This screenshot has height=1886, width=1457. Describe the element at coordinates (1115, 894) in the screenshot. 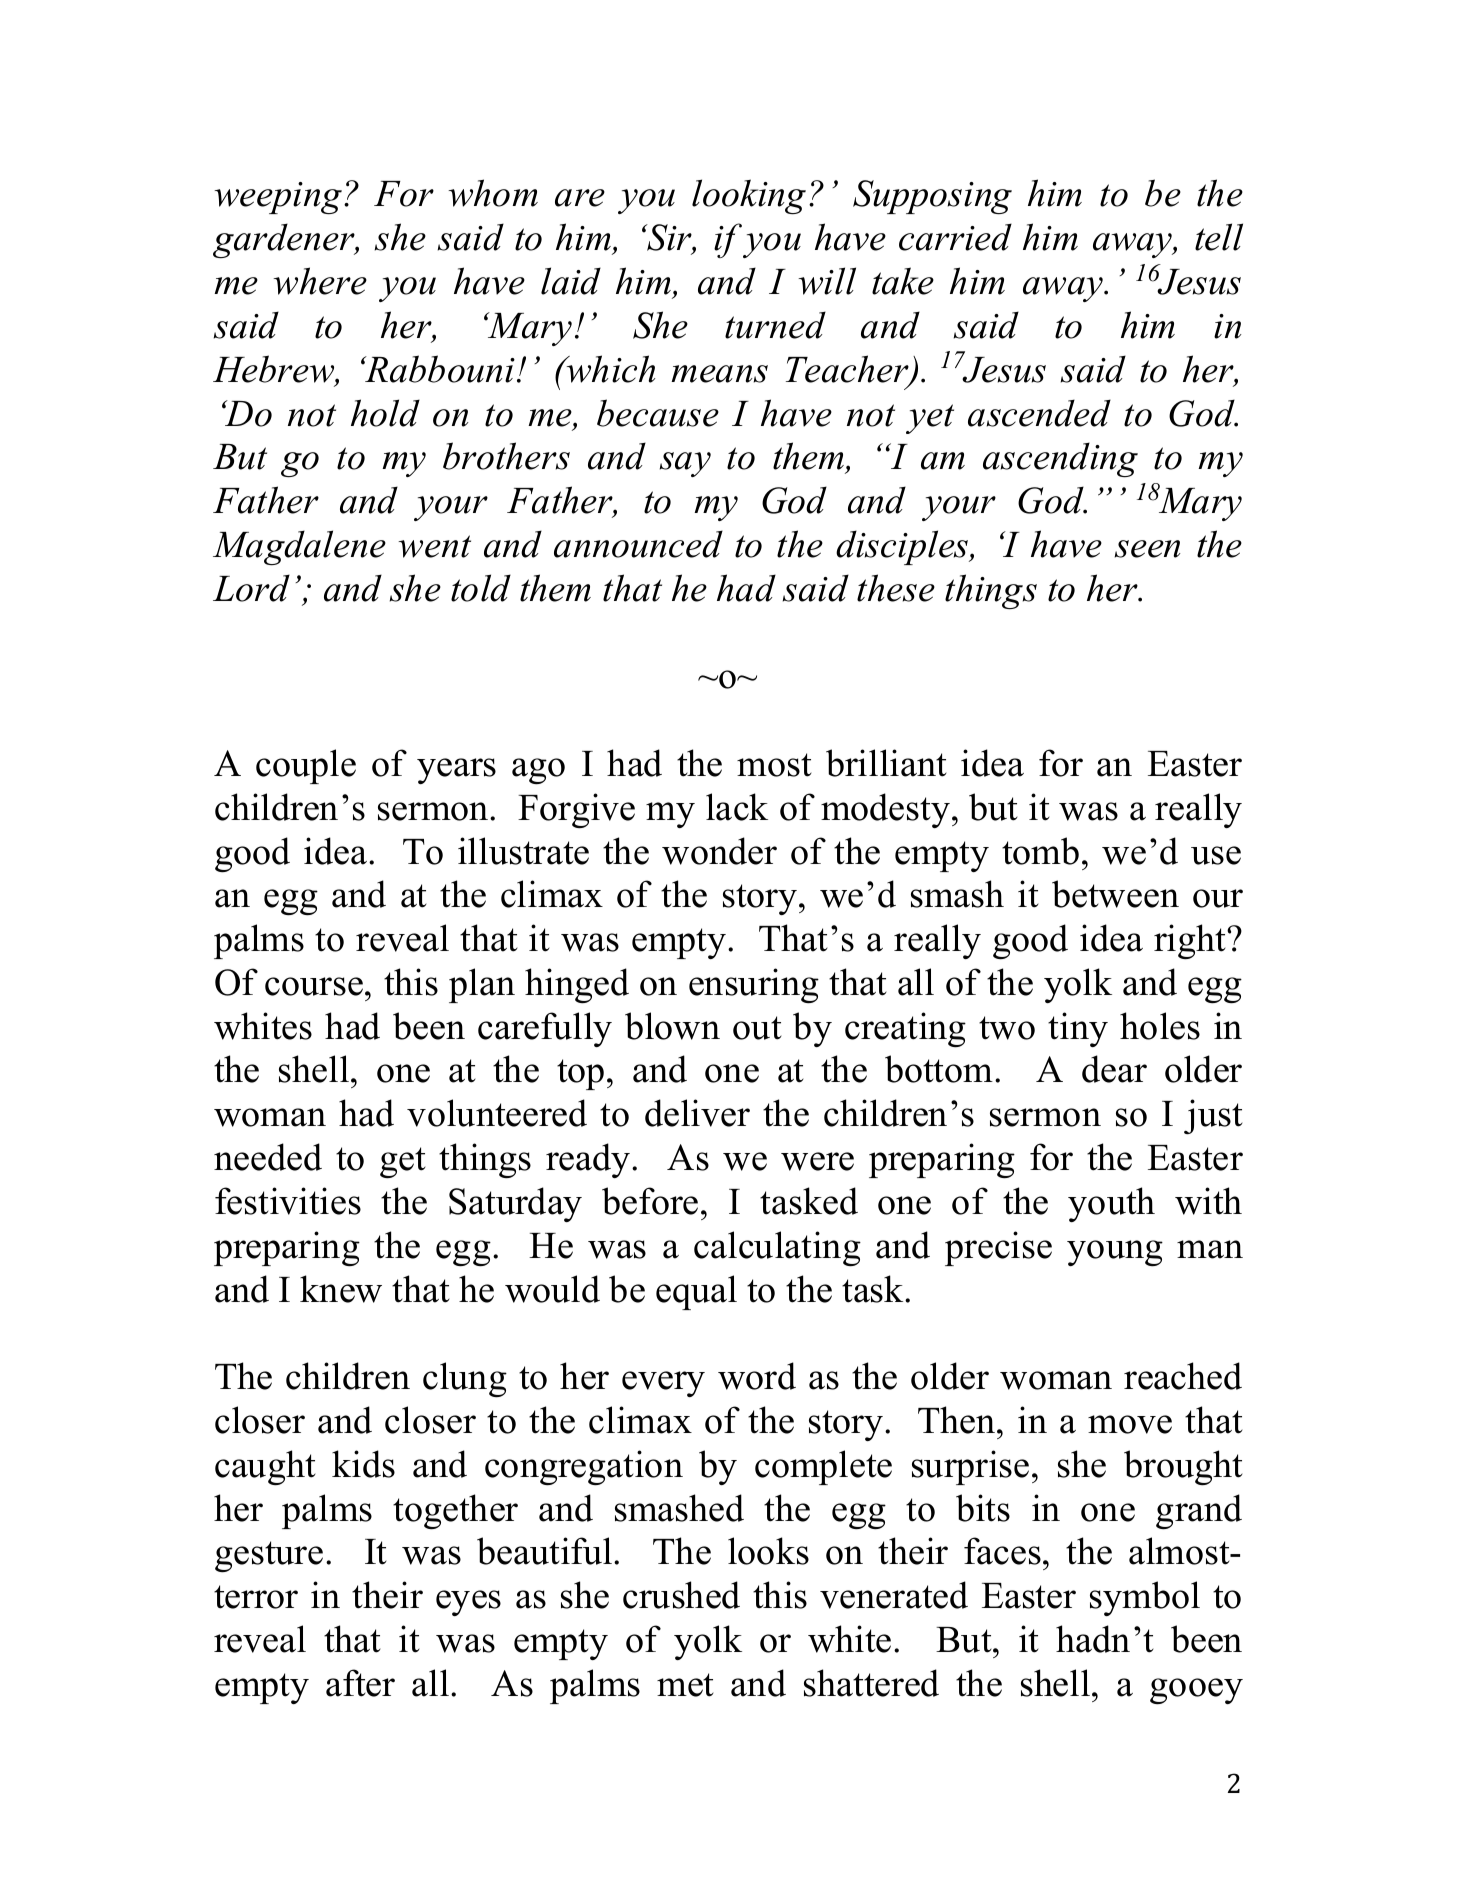

I see `between` at that location.
